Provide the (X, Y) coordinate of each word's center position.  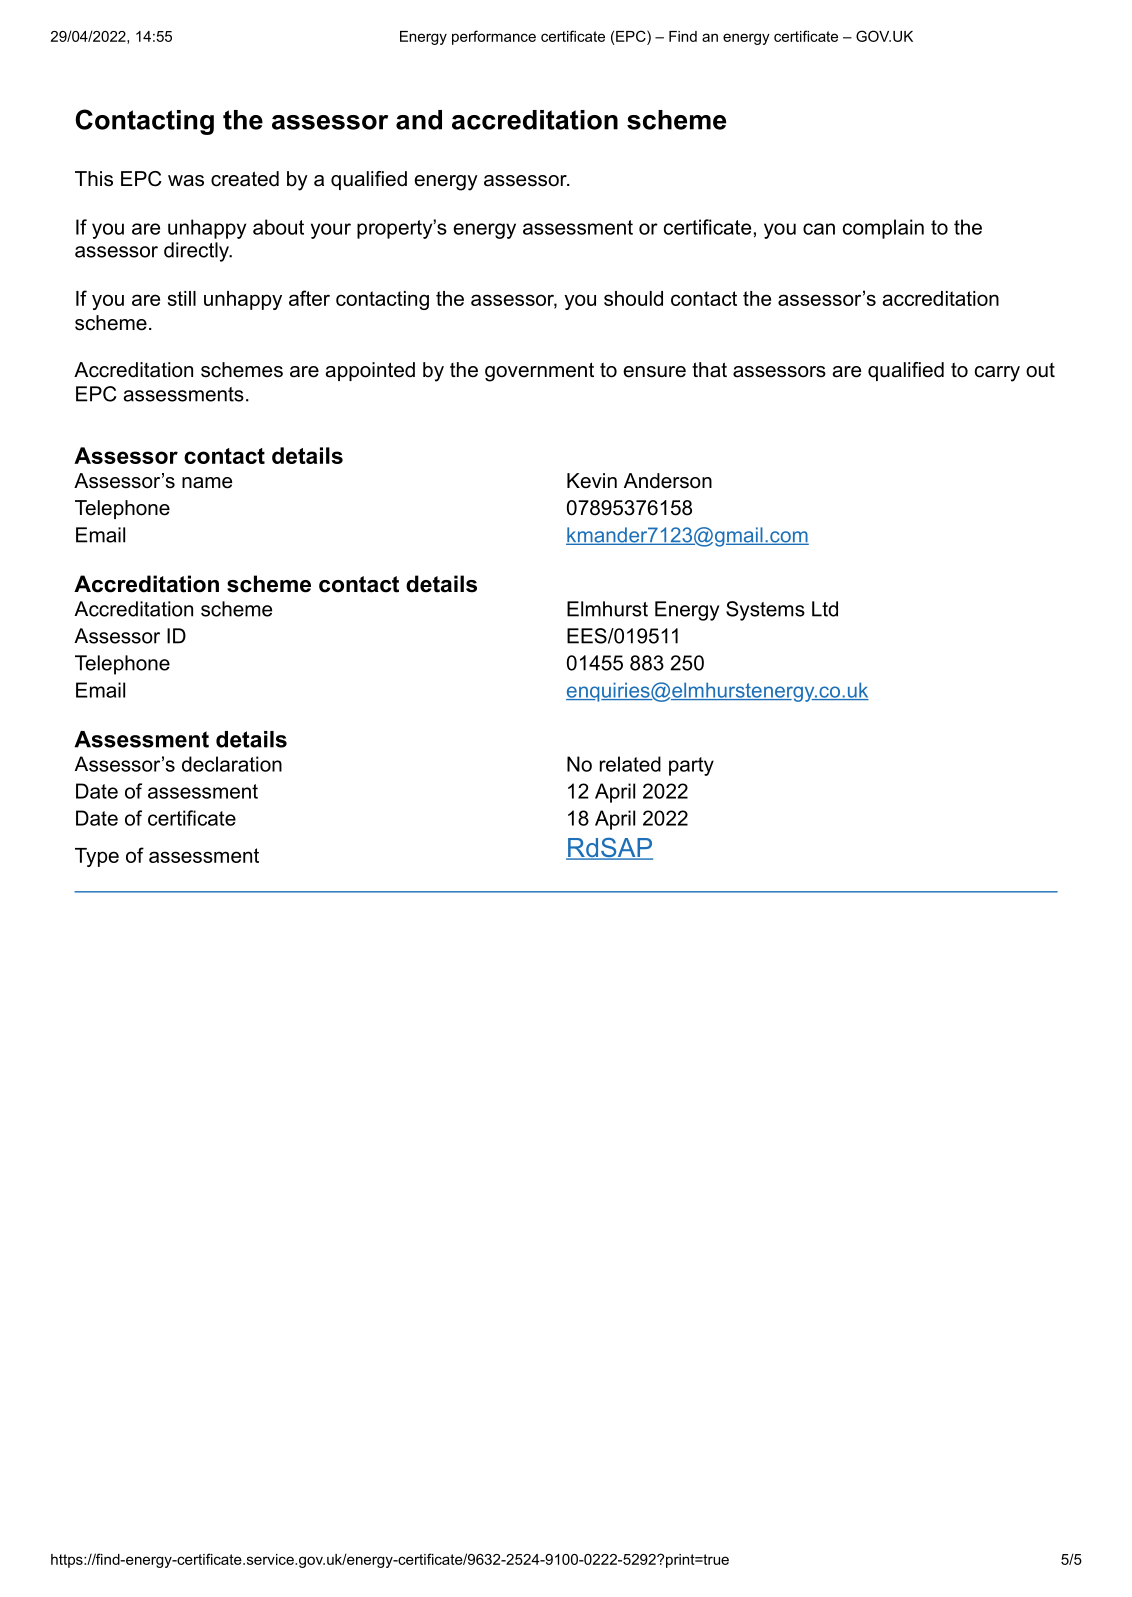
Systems (765, 611)
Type (97, 857)
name (207, 483)
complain (883, 229)
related (630, 764)
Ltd (825, 609)
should (633, 298)
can (819, 229)
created (245, 179)
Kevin (592, 481)
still (182, 298)
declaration (232, 764)
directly (198, 252)
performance (494, 37)
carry (997, 374)
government (539, 372)
